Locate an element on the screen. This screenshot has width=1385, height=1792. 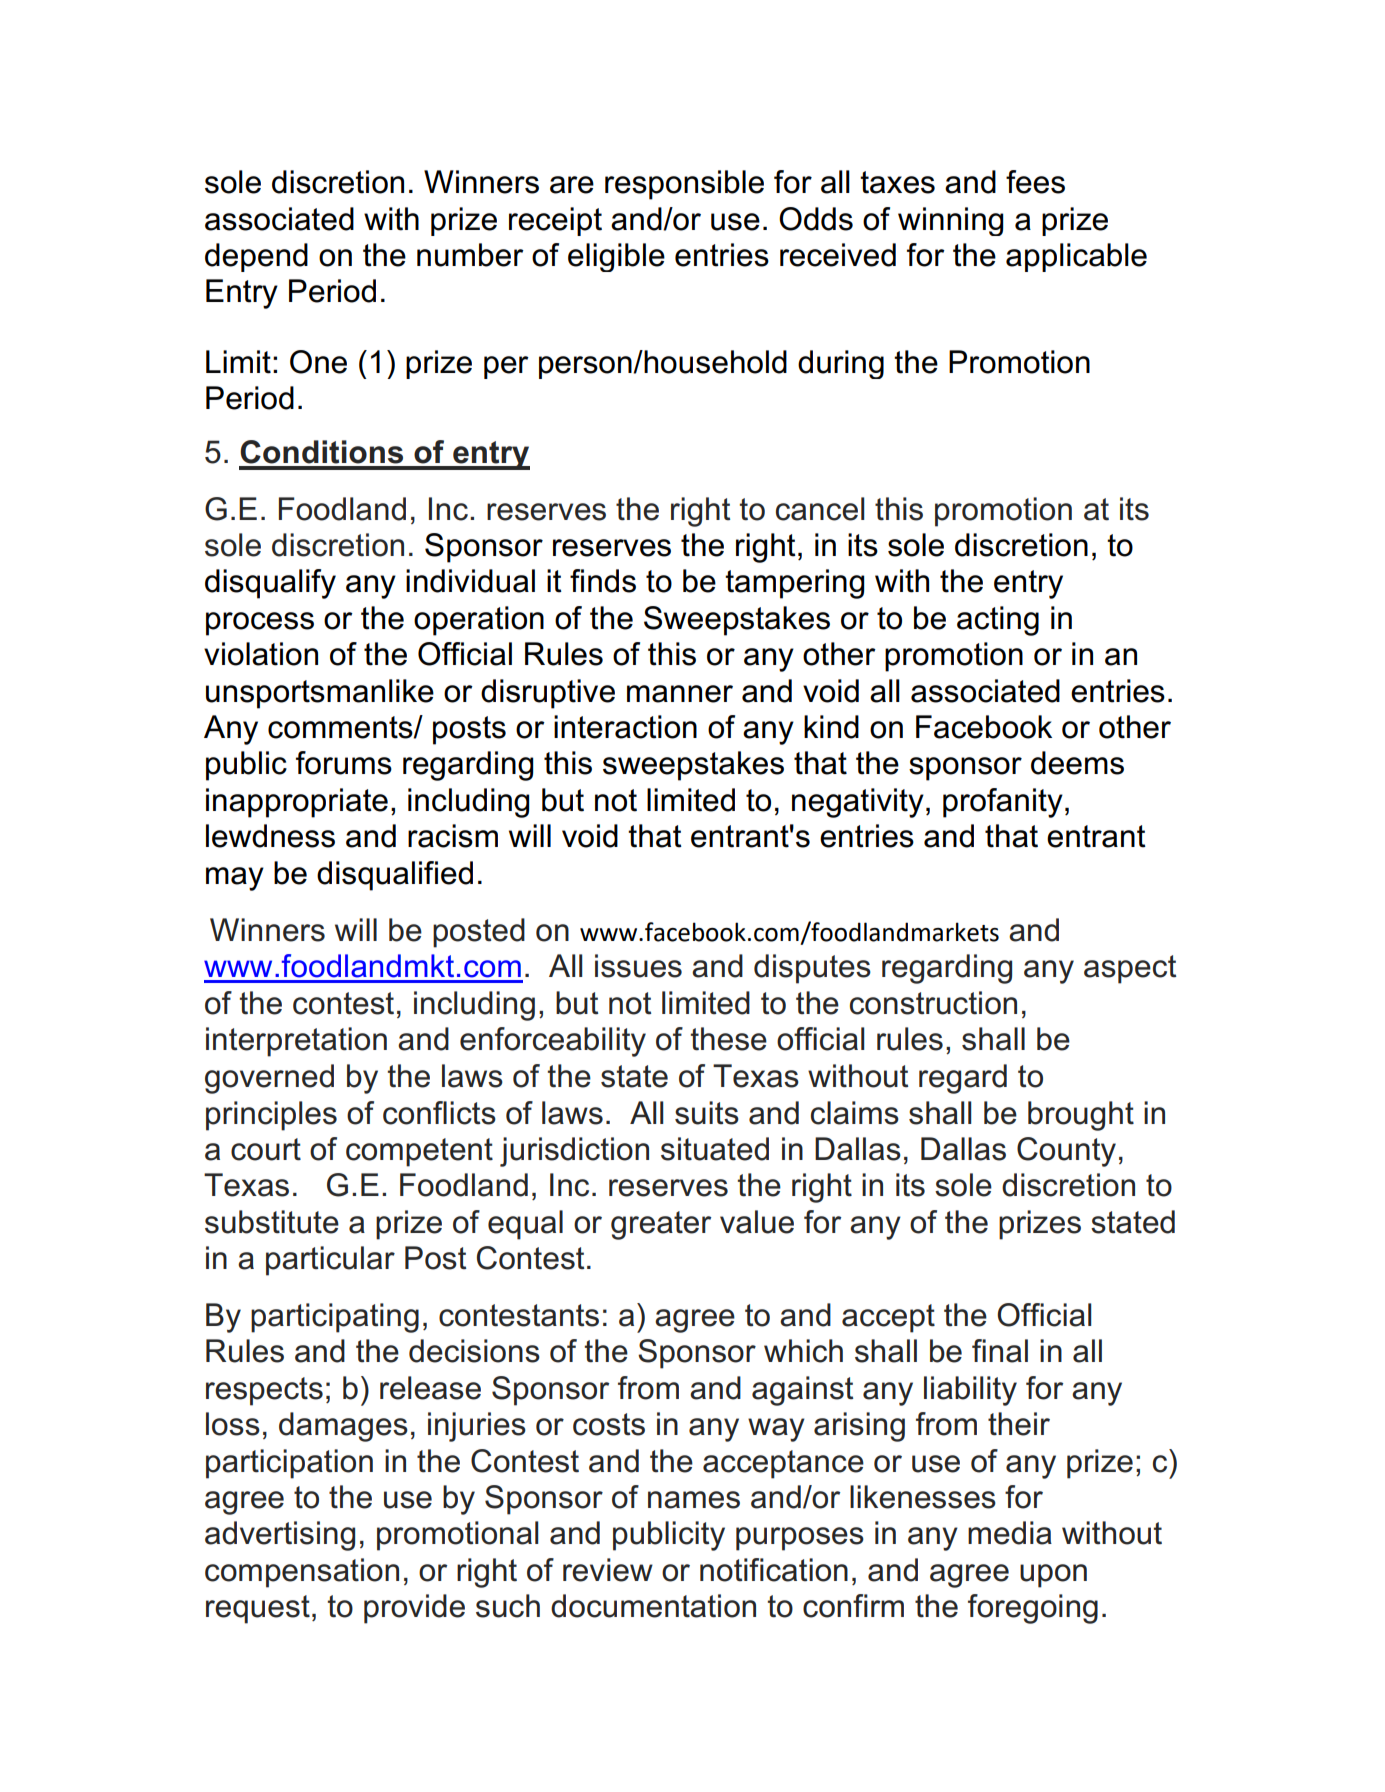
fees is located at coordinates (1035, 182).
